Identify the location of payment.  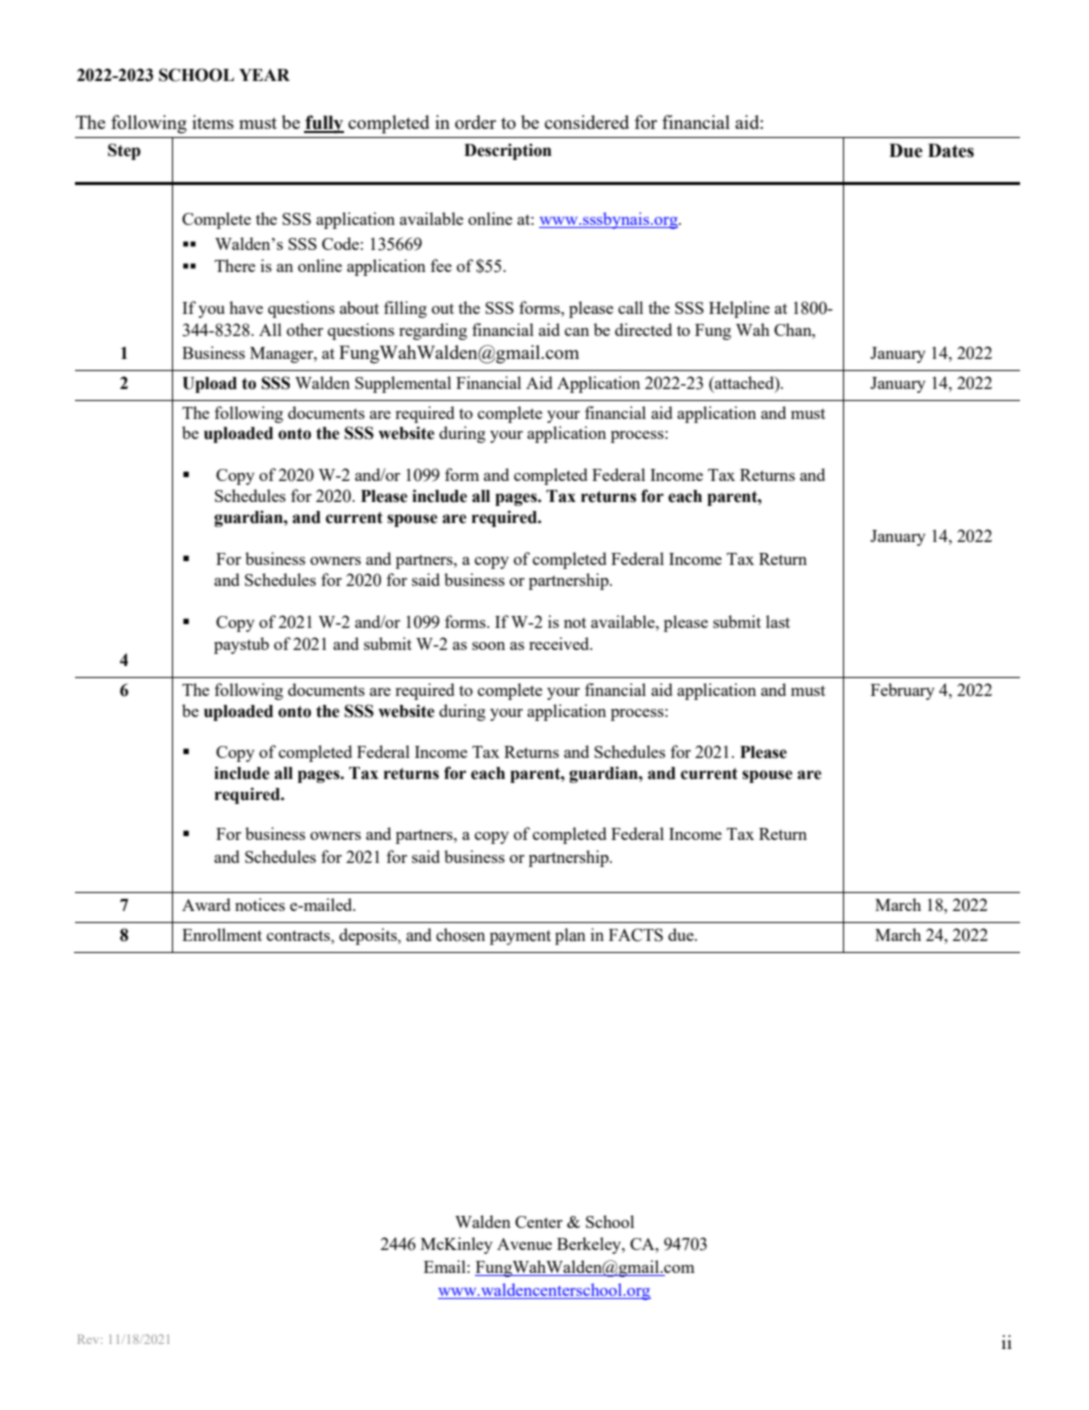
(520, 937).
